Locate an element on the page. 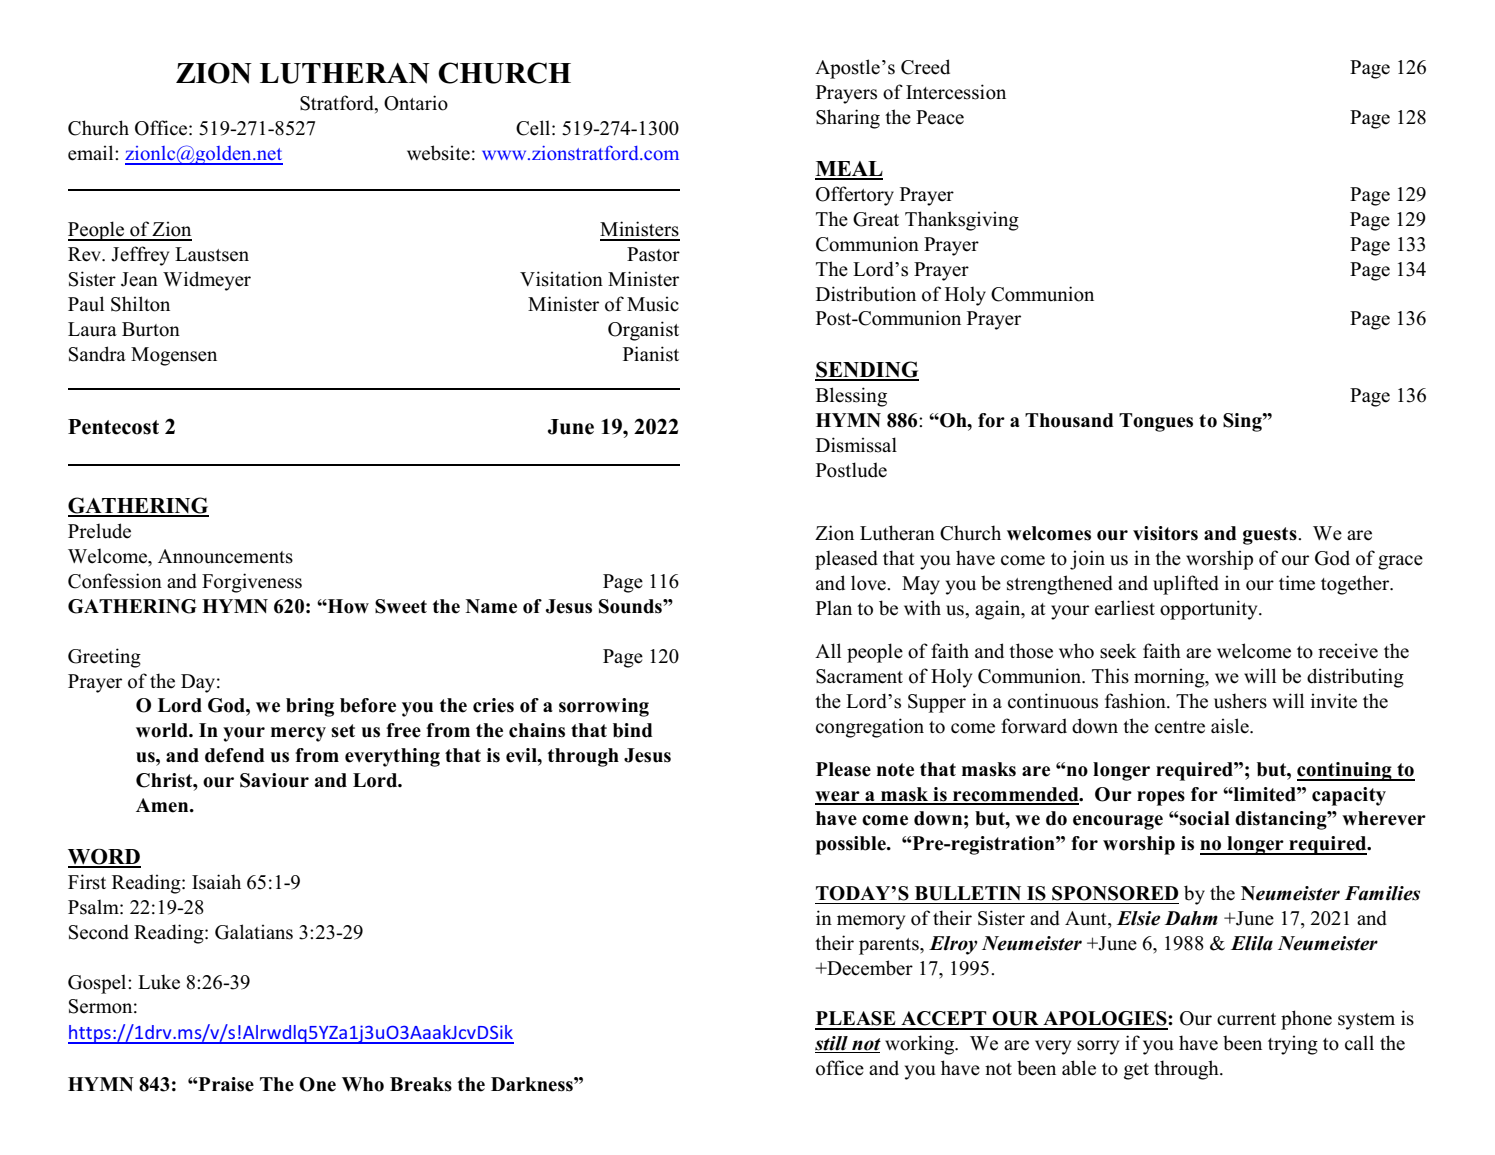 The width and height of the image is (1495, 1155). Forgiveness is located at coordinates (252, 583).
